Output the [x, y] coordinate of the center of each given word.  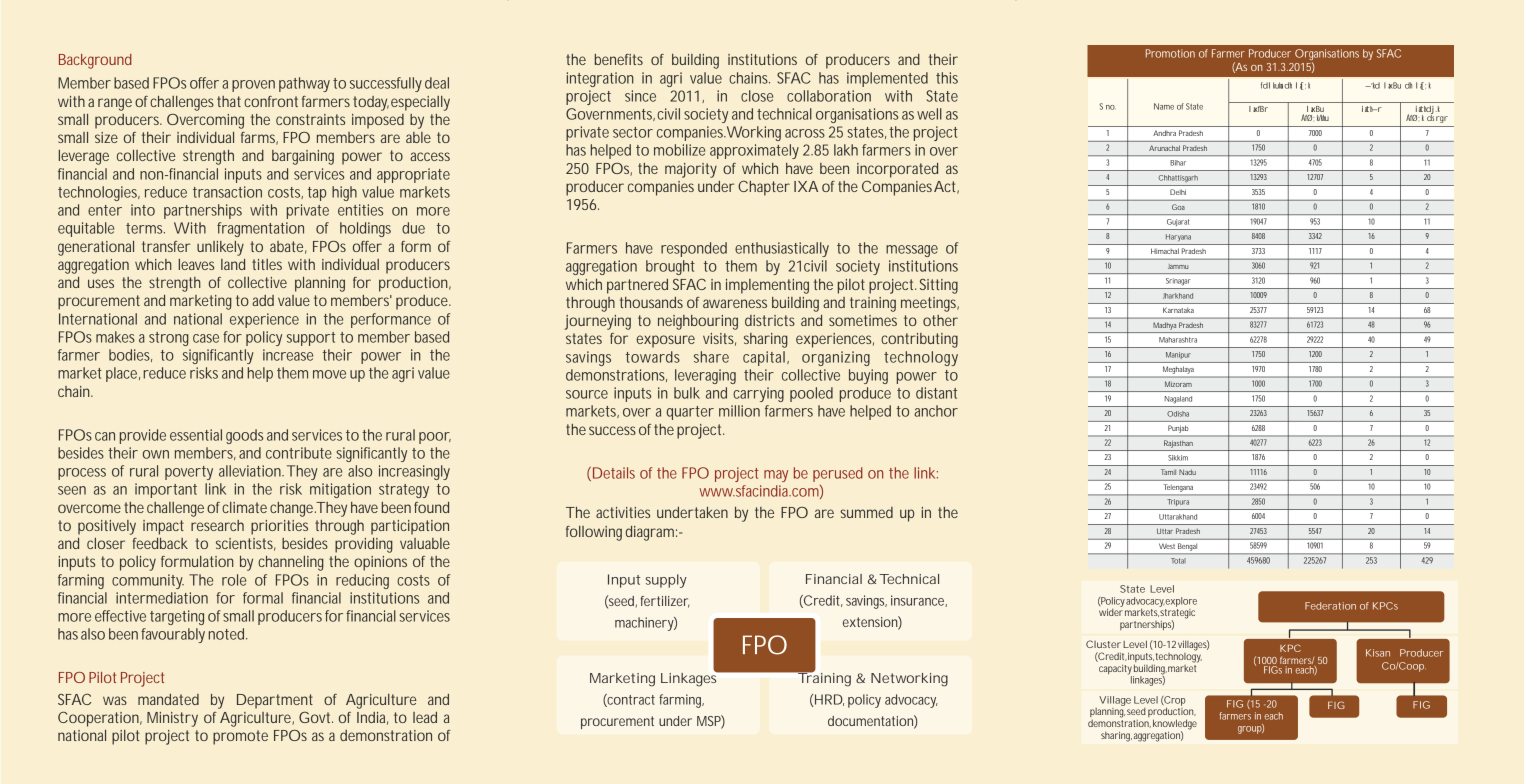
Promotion [1170, 53]
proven [253, 86]
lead [425, 717]
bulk [687, 393]
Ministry [172, 719]
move [329, 374]
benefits [619, 59]
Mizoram [1178, 384]
